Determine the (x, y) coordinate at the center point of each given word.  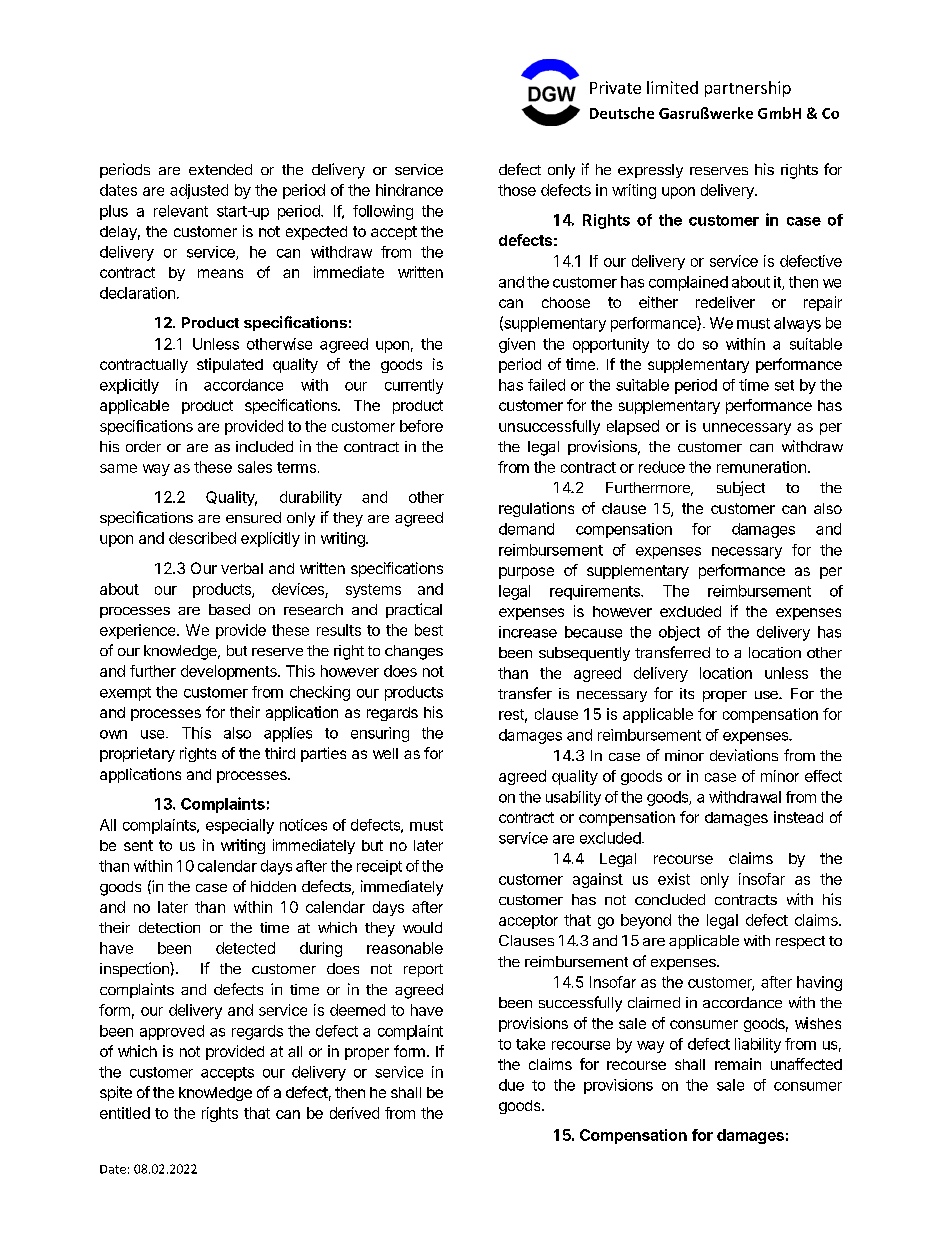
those (517, 190)
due (511, 1085)
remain (738, 1064)
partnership (748, 89)
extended (220, 169)
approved (172, 1032)
